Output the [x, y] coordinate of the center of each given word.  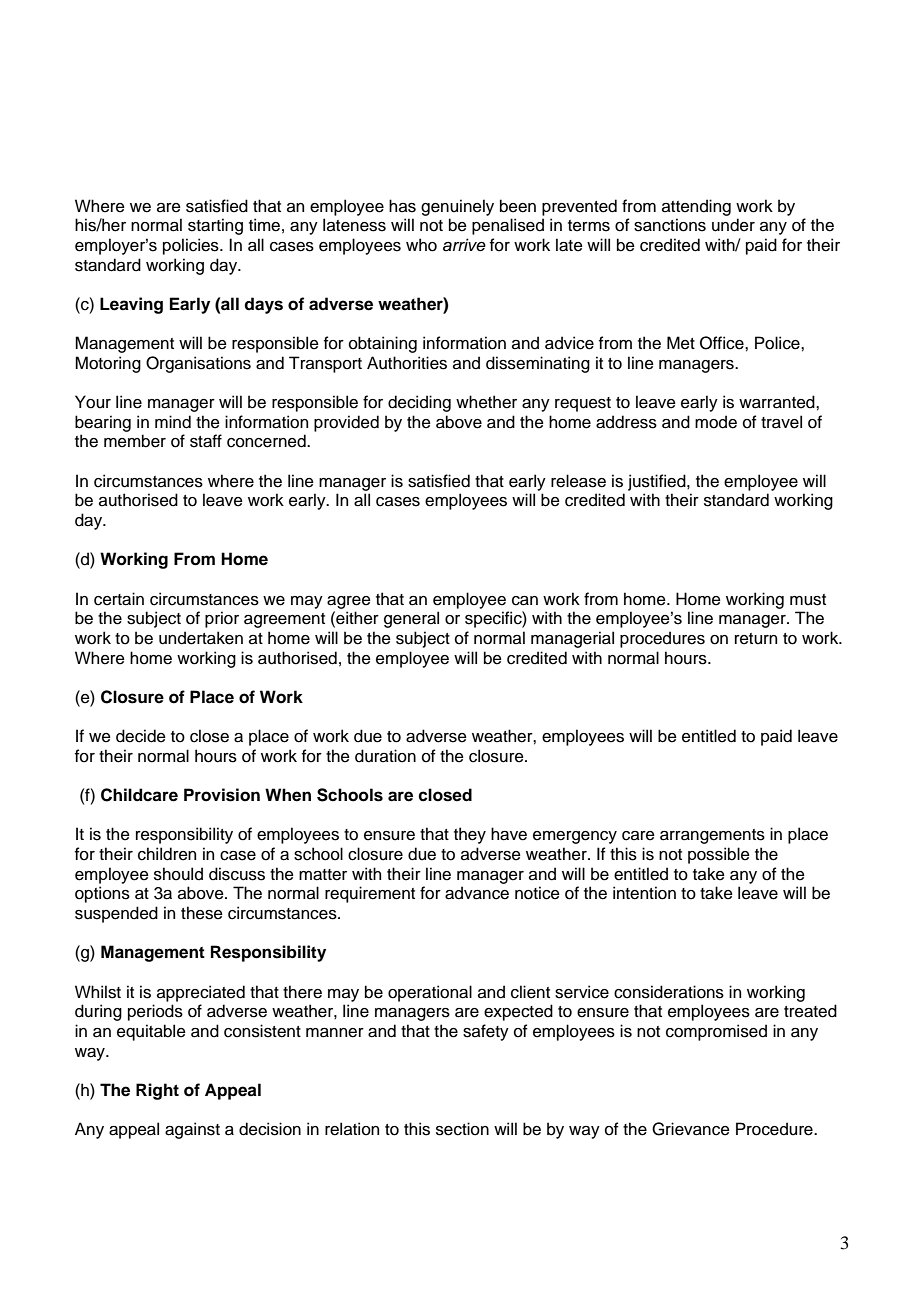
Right [157, 1091]
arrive [464, 245]
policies [192, 246]
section [462, 1129]
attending [696, 207]
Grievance [691, 1129]
